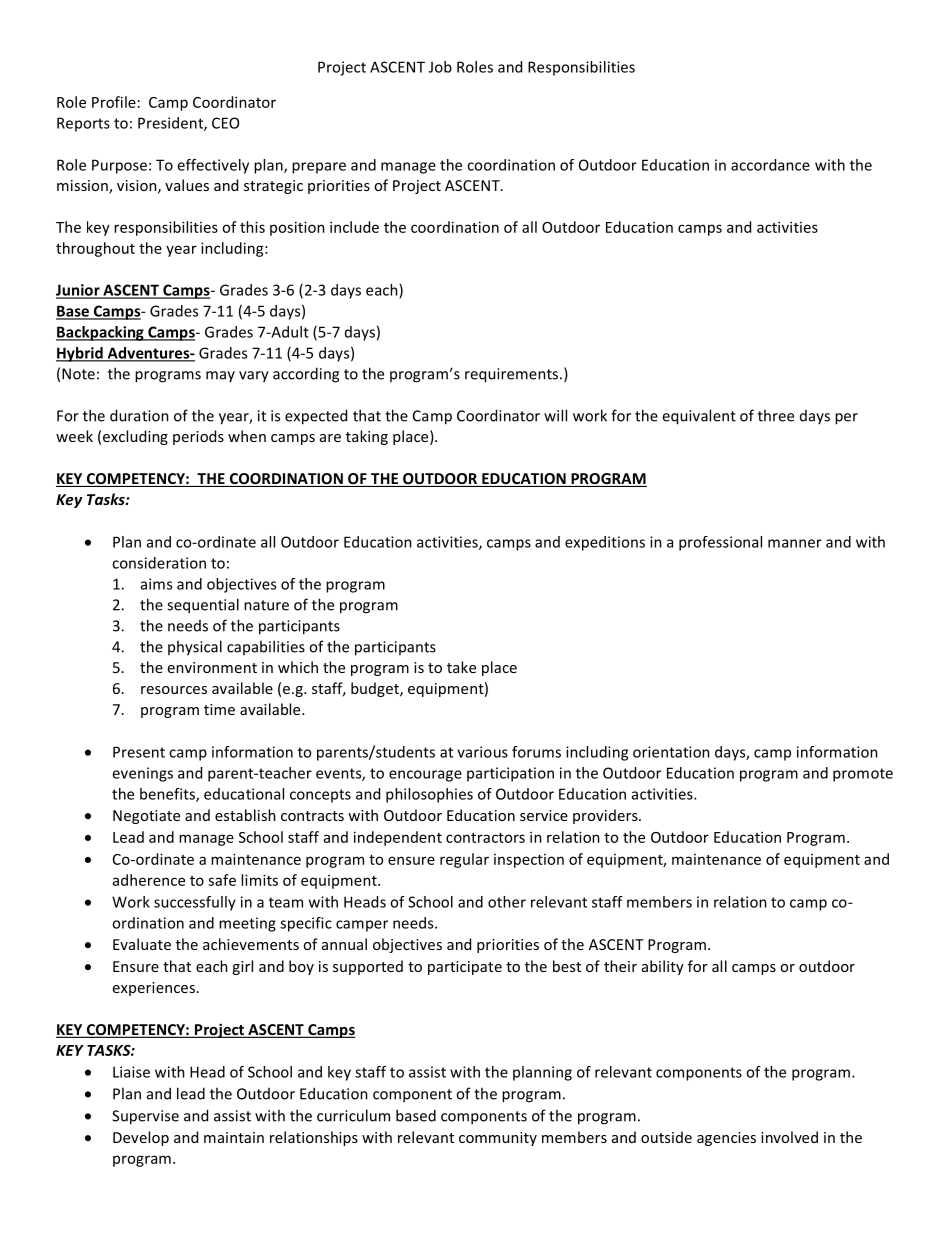 This page has width=952, height=1233. I want to click on Profile, so click(114, 102).
